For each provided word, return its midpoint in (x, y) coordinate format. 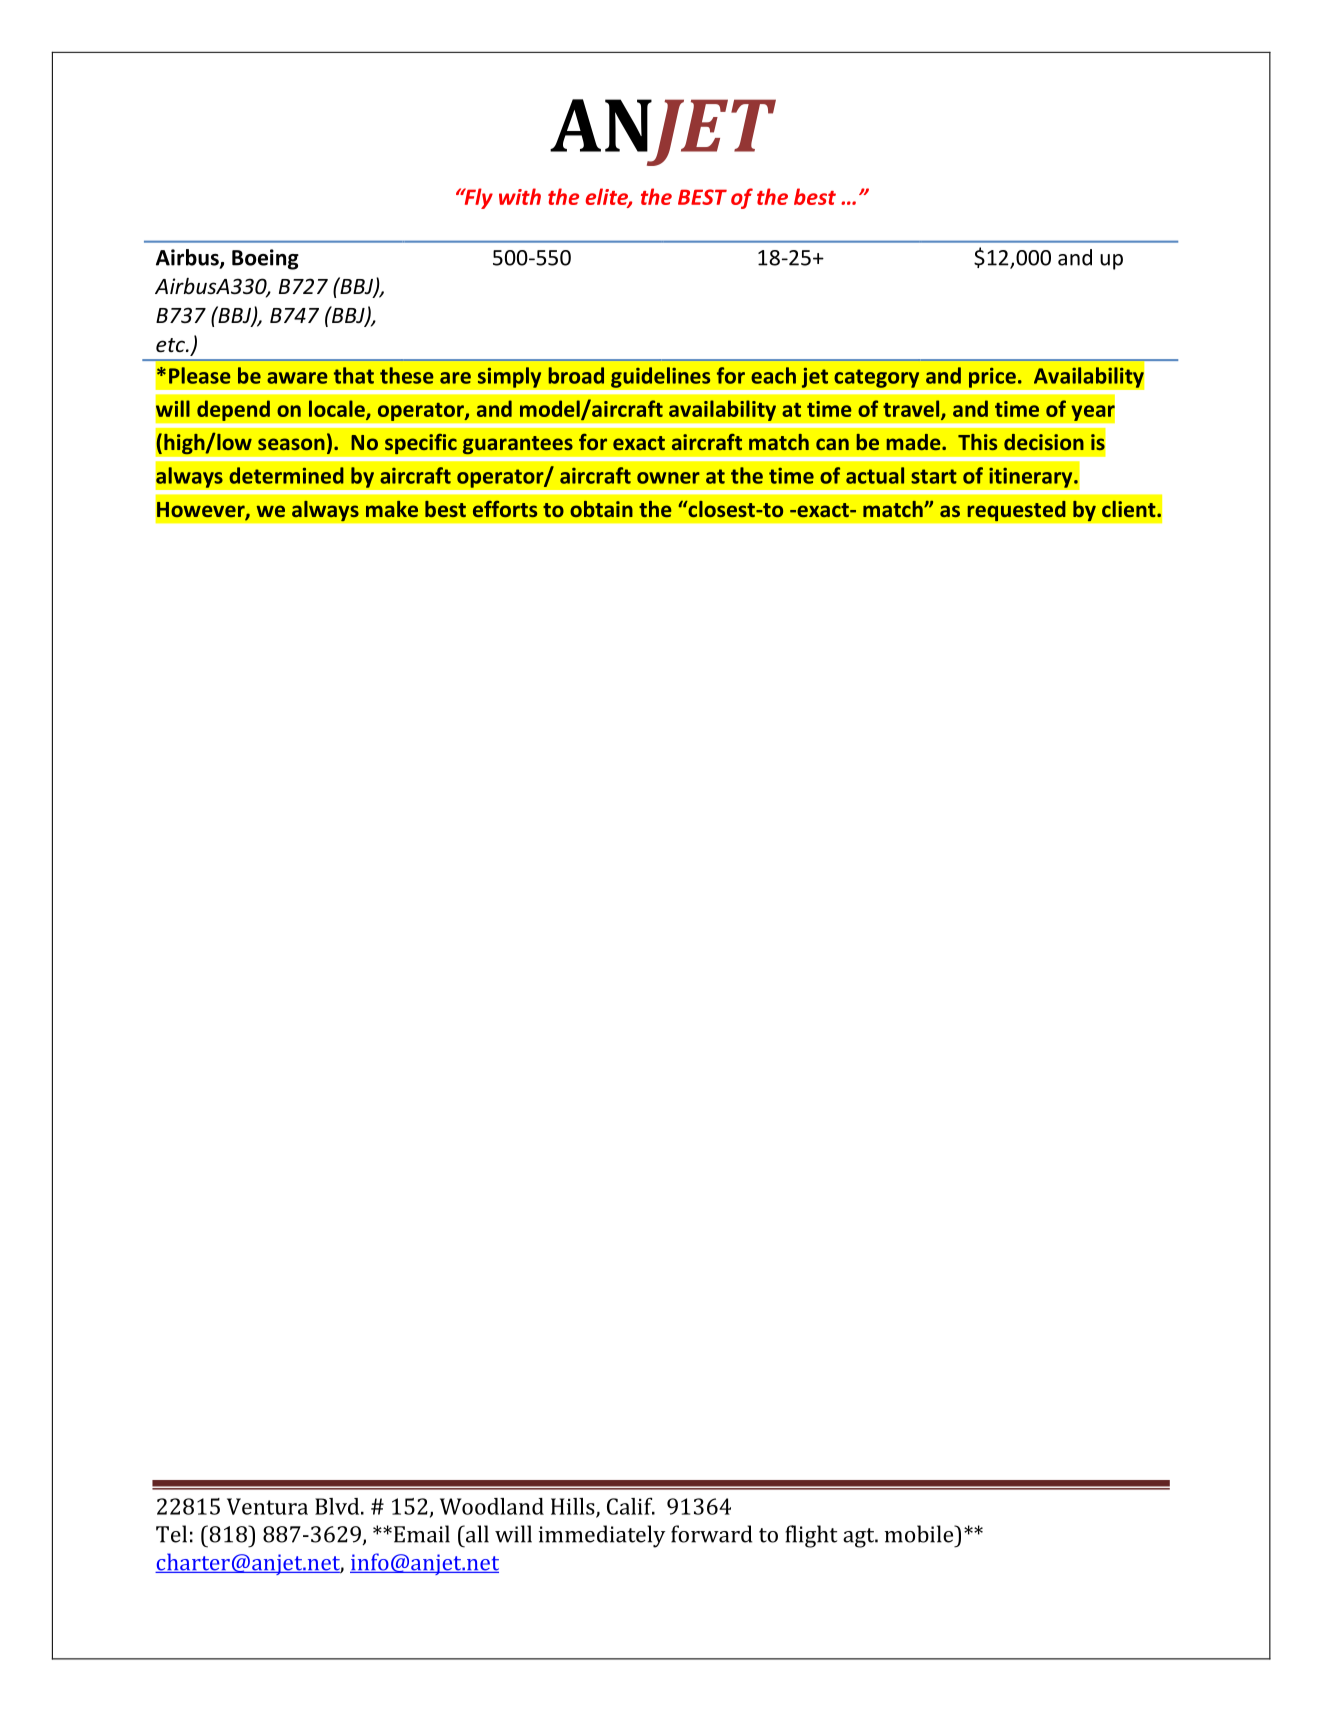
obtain (601, 509)
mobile (920, 1534)
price (992, 377)
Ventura (267, 1506)
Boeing (265, 259)
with (520, 196)
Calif (631, 1506)
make (392, 509)
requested (1016, 511)
